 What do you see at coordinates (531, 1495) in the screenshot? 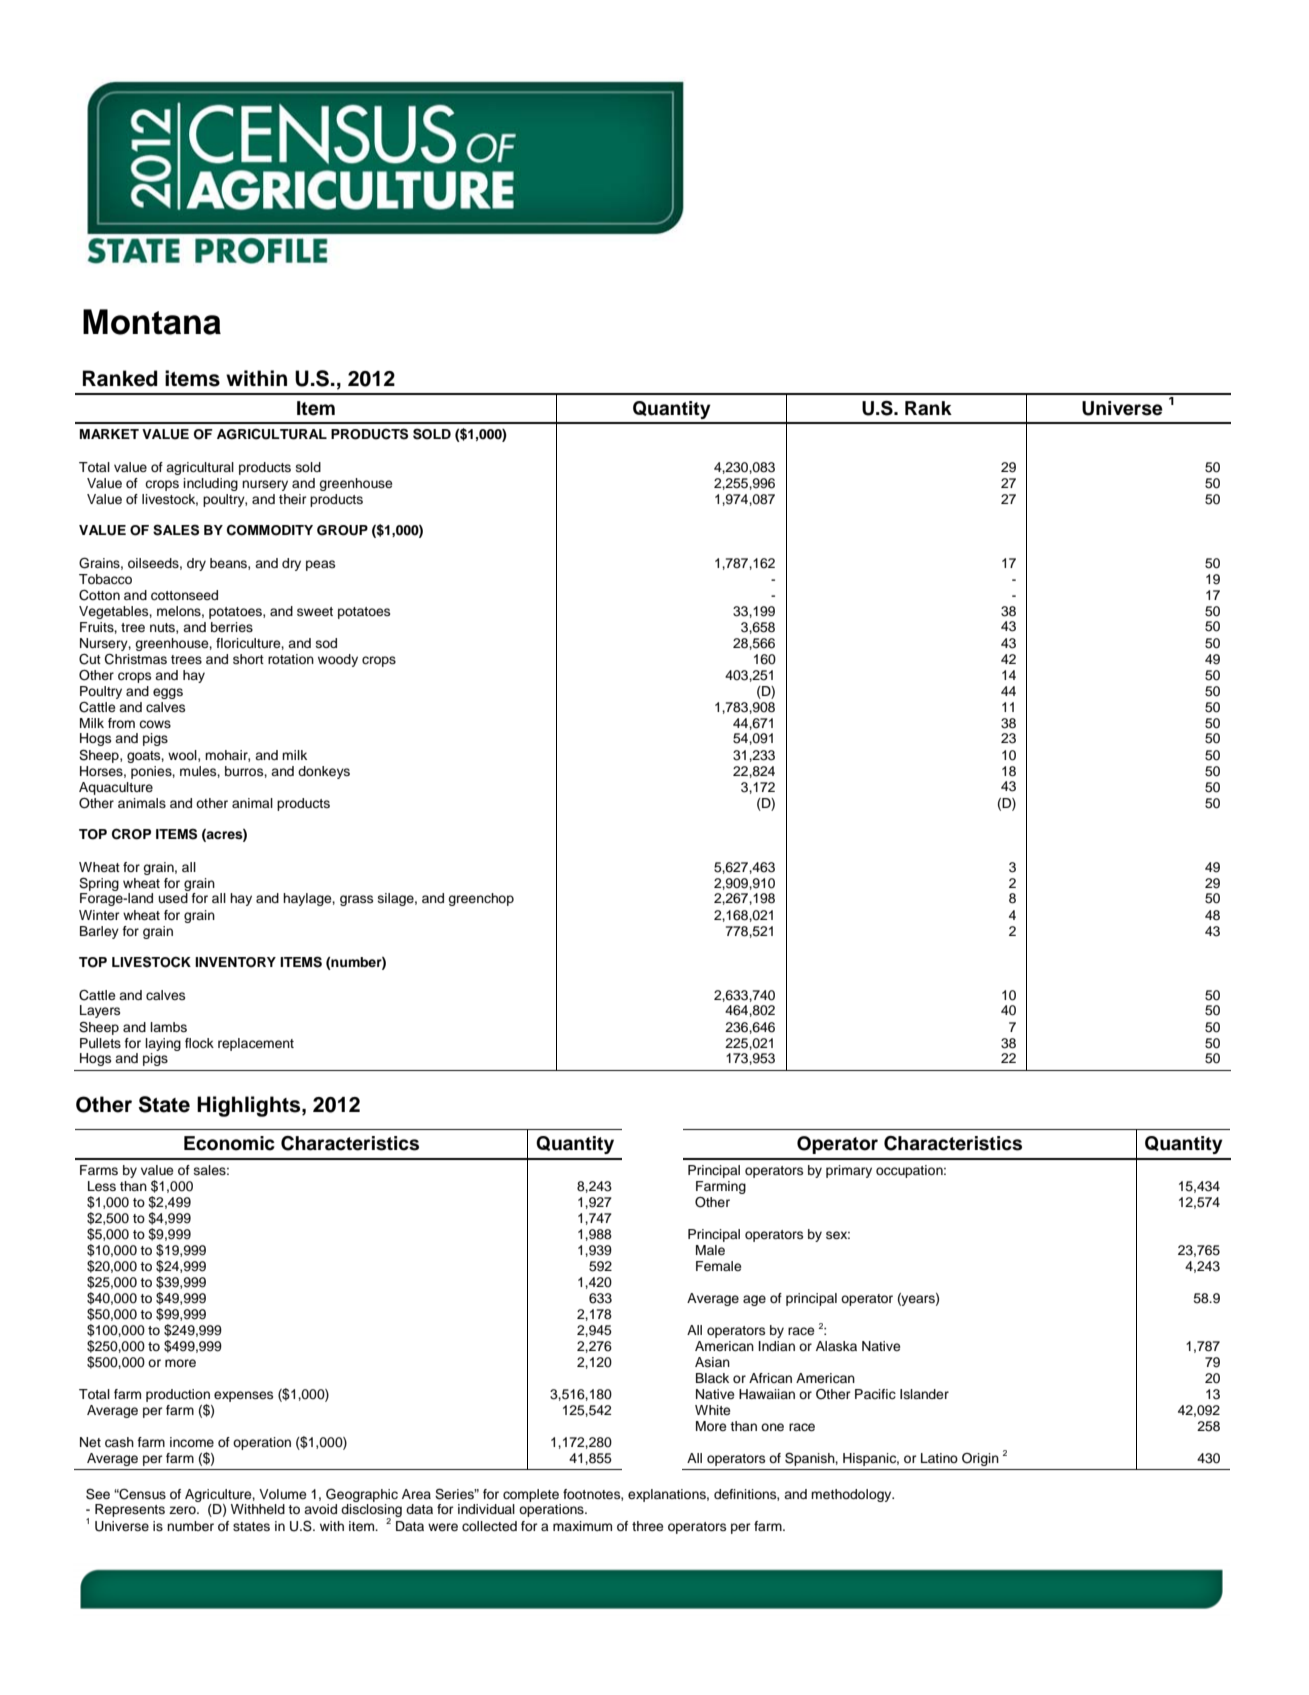
I see `complete` at bounding box center [531, 1495].
